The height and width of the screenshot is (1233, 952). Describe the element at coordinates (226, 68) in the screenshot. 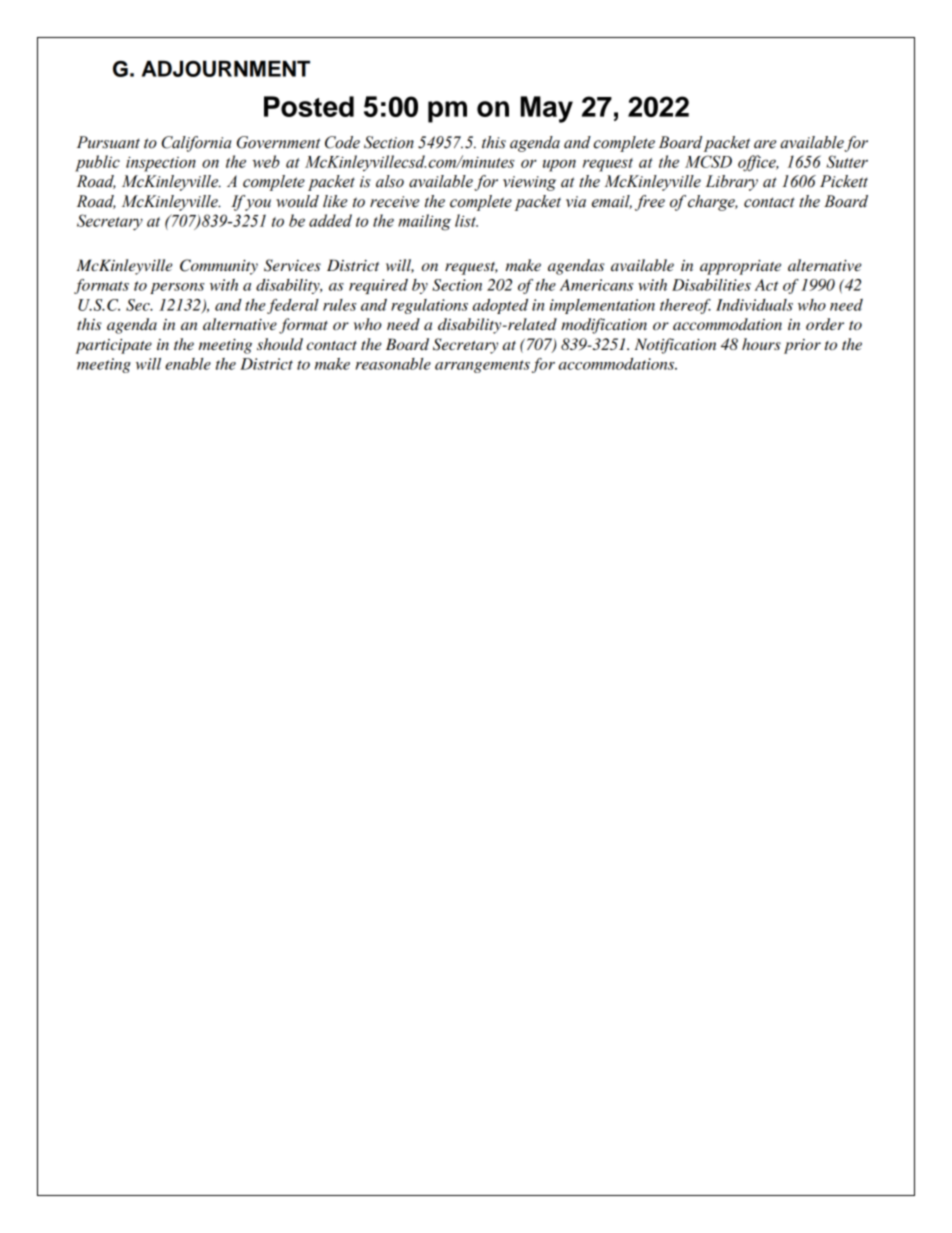

I see `ADJOURNMENT` at that location.
